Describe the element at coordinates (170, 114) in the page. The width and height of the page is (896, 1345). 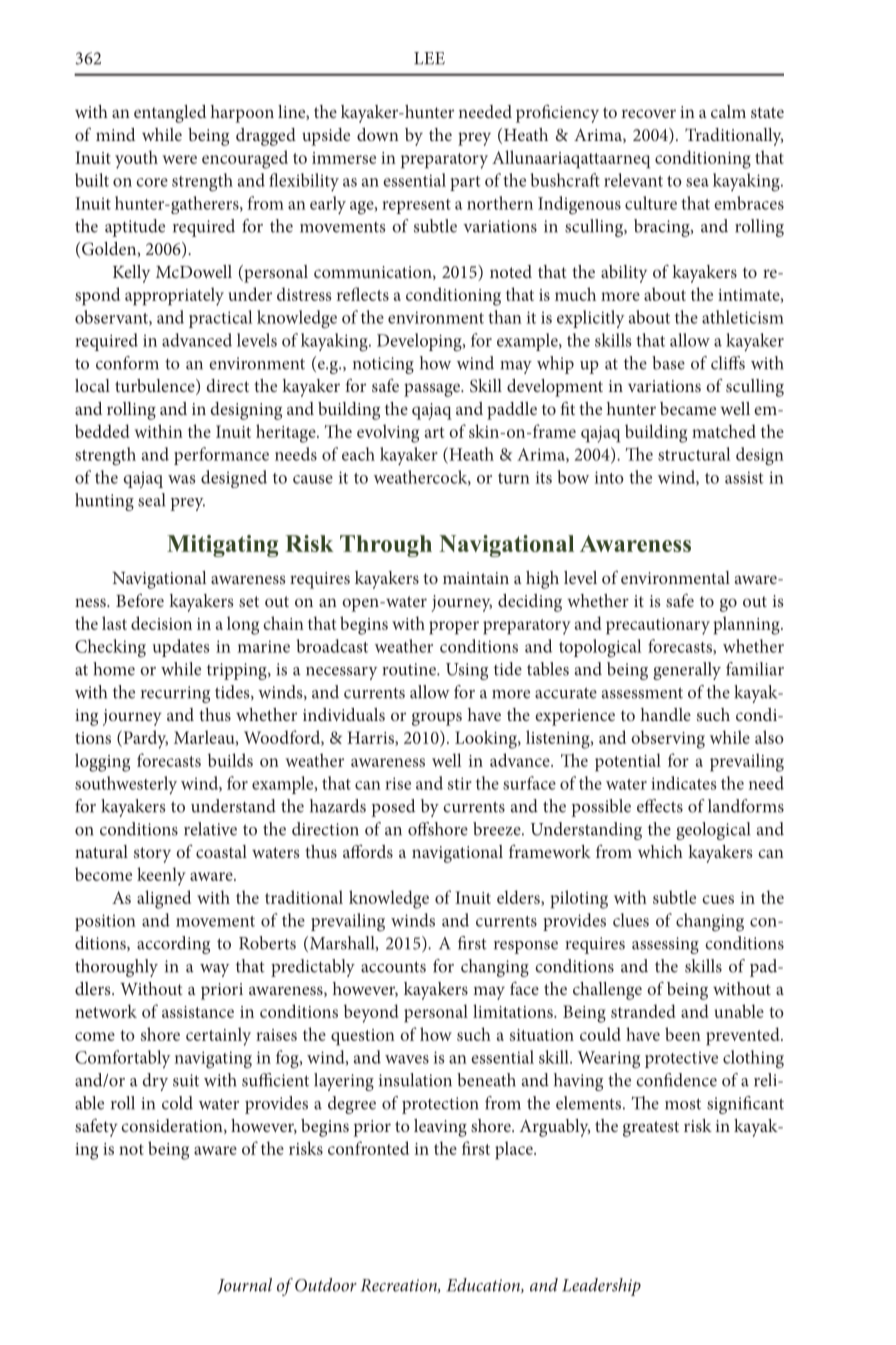
I see `entangled` at that location.
